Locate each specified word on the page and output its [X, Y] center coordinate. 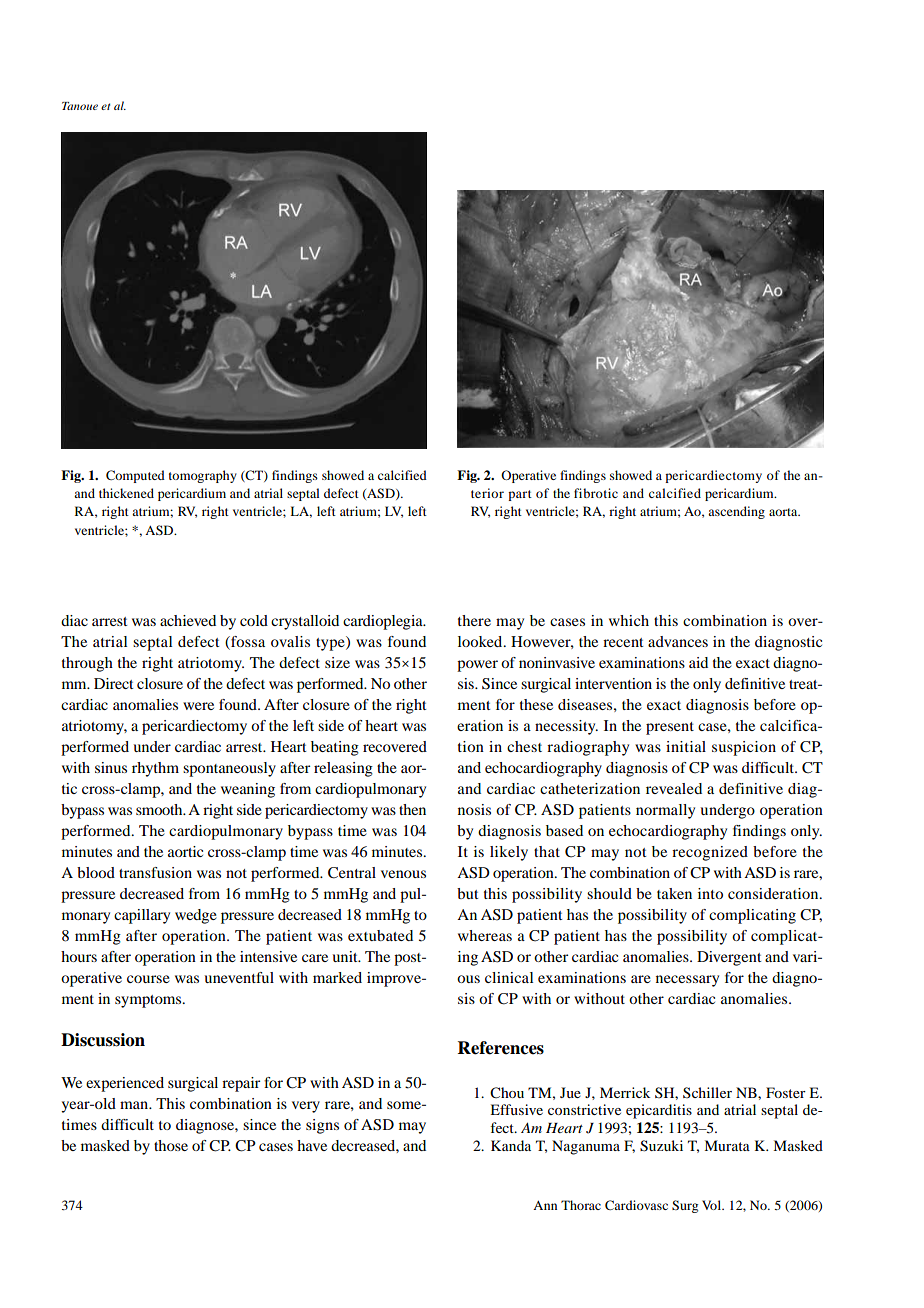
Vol [712, 1205]
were [198, 706]
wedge [196, 916]
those [171, 1145]
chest [524, 746]
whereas [485, 935]
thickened [126, 493]
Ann [545, 1205]
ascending [736, 512]
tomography [203, 476]
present [670, 728]
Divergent [729, 958]
